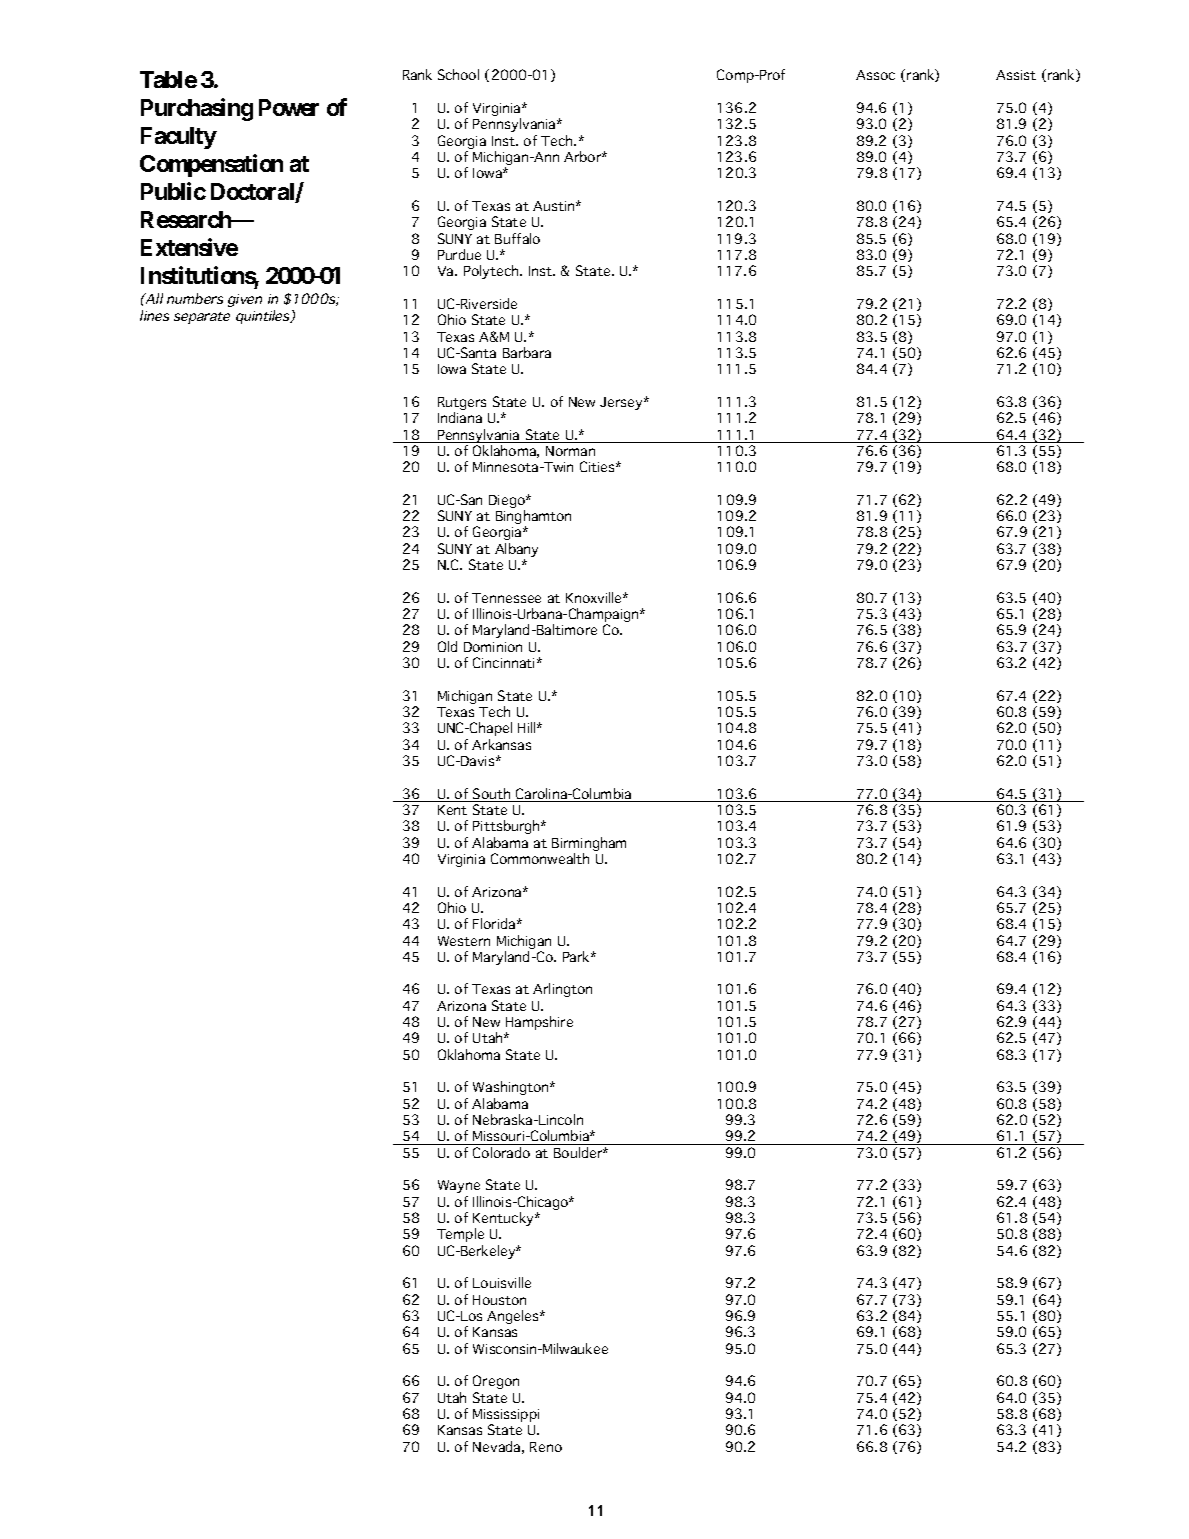 The image size is (1189, 1539). I want to click on Mississippi, so click(506, 1417).
